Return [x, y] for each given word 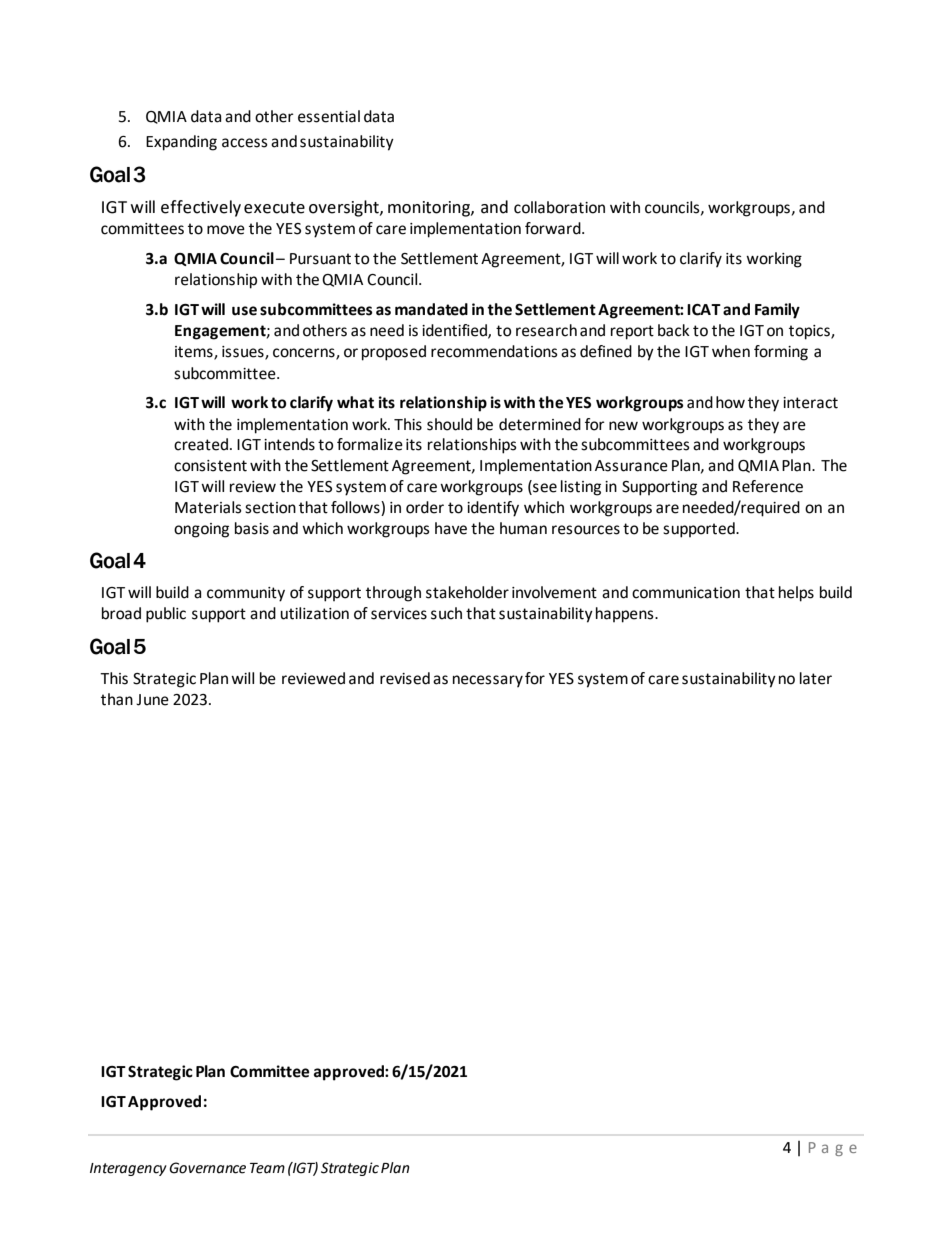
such [446, 613]
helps [796, 594]
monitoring [430, 209]
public [166, 615]
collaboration [559, 207]
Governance [207, 1168]
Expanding [181, 143]
